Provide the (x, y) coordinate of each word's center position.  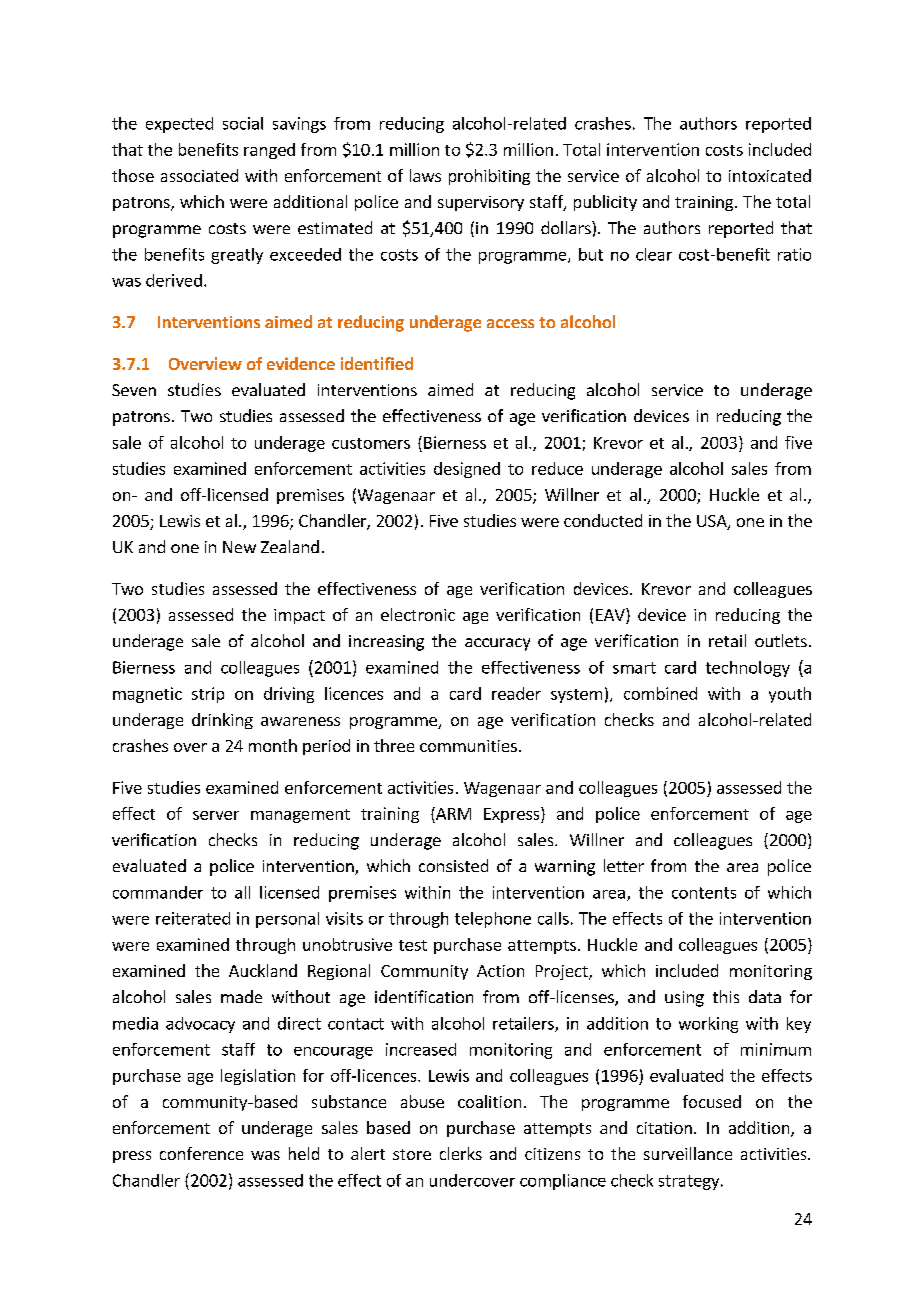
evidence (301, 363)
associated (199, 175)
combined (660, 693)
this (726, 996)
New (239, 547)
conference (201, 1153)
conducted (603, 520)
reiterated (193, 918)
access (510, 323)
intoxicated (770, 175)
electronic (418, 614)
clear (654, 254)
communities (468, 746)
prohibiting (489, 177)
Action (500, 971)
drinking (222, 721)
